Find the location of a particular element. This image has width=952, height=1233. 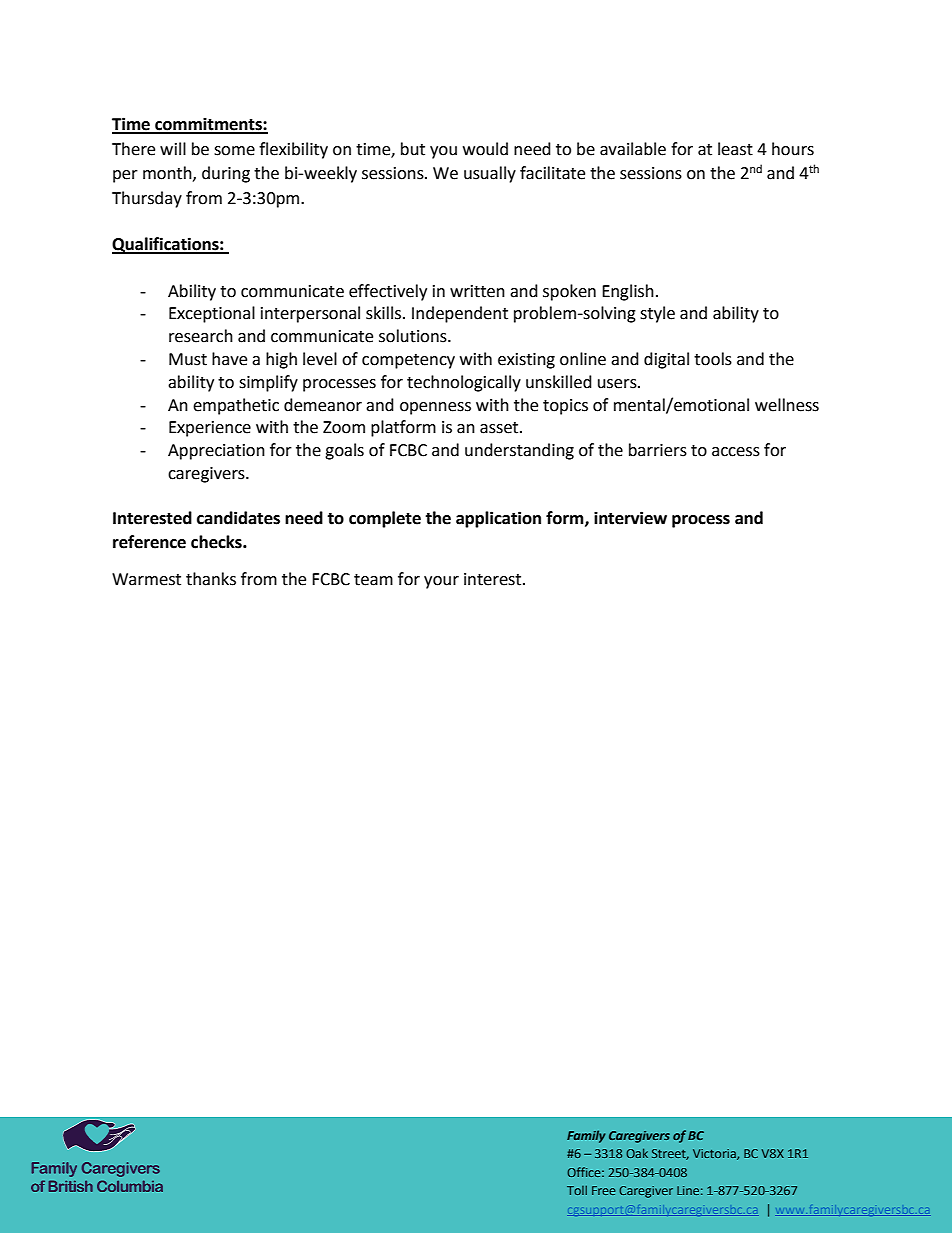

Warmest is located at coordinates (146, 579).
